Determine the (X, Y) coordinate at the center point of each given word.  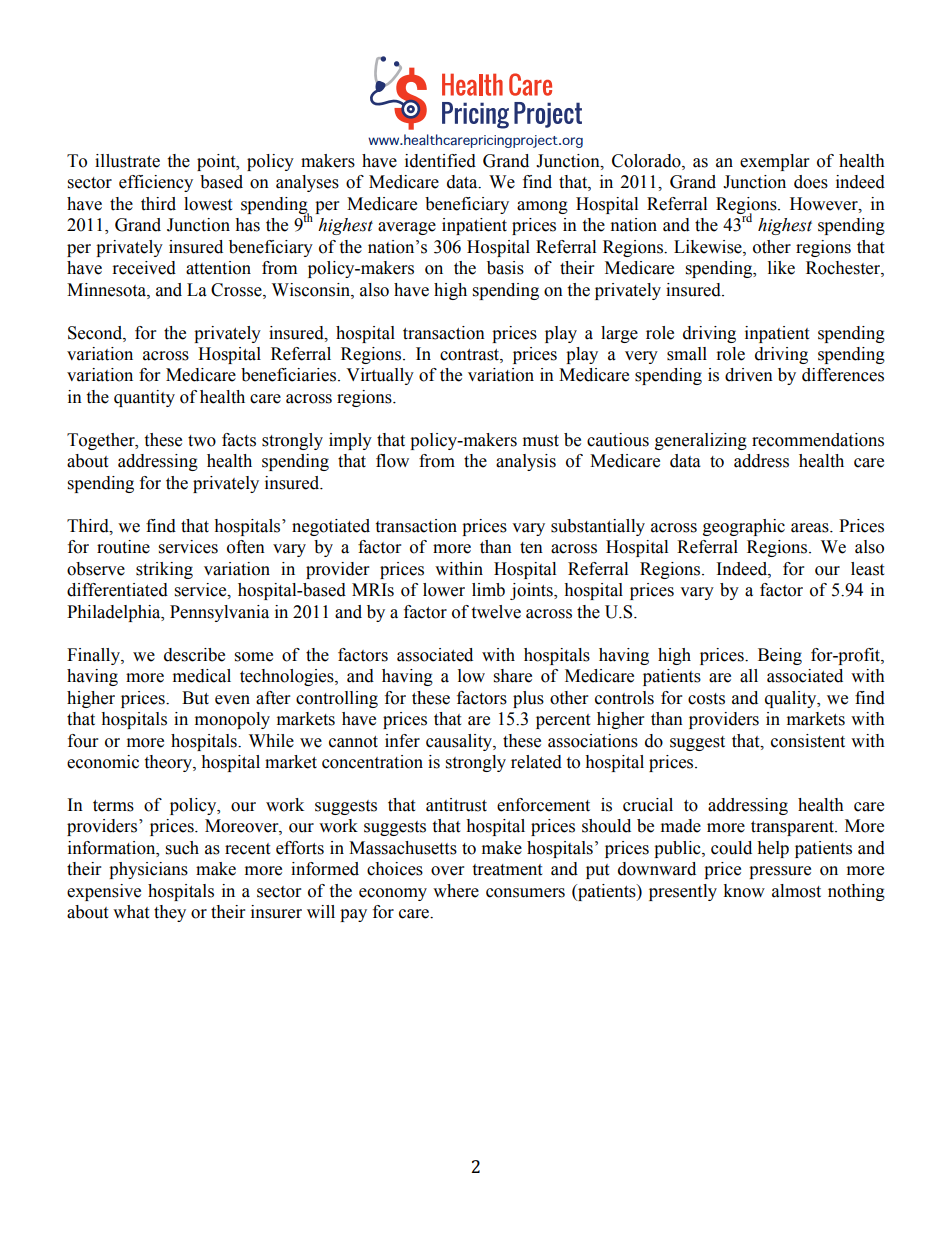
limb (488, 590)
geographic (744, 527)
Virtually (380, 376)
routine (123, 547)
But (195, 698)
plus (528, 699)
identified (440, 161)
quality (792, 699)
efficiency (156, 183)
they (170, 913)
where (456, 891)
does (811, 182)
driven (749, 375)
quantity (144, 398)
